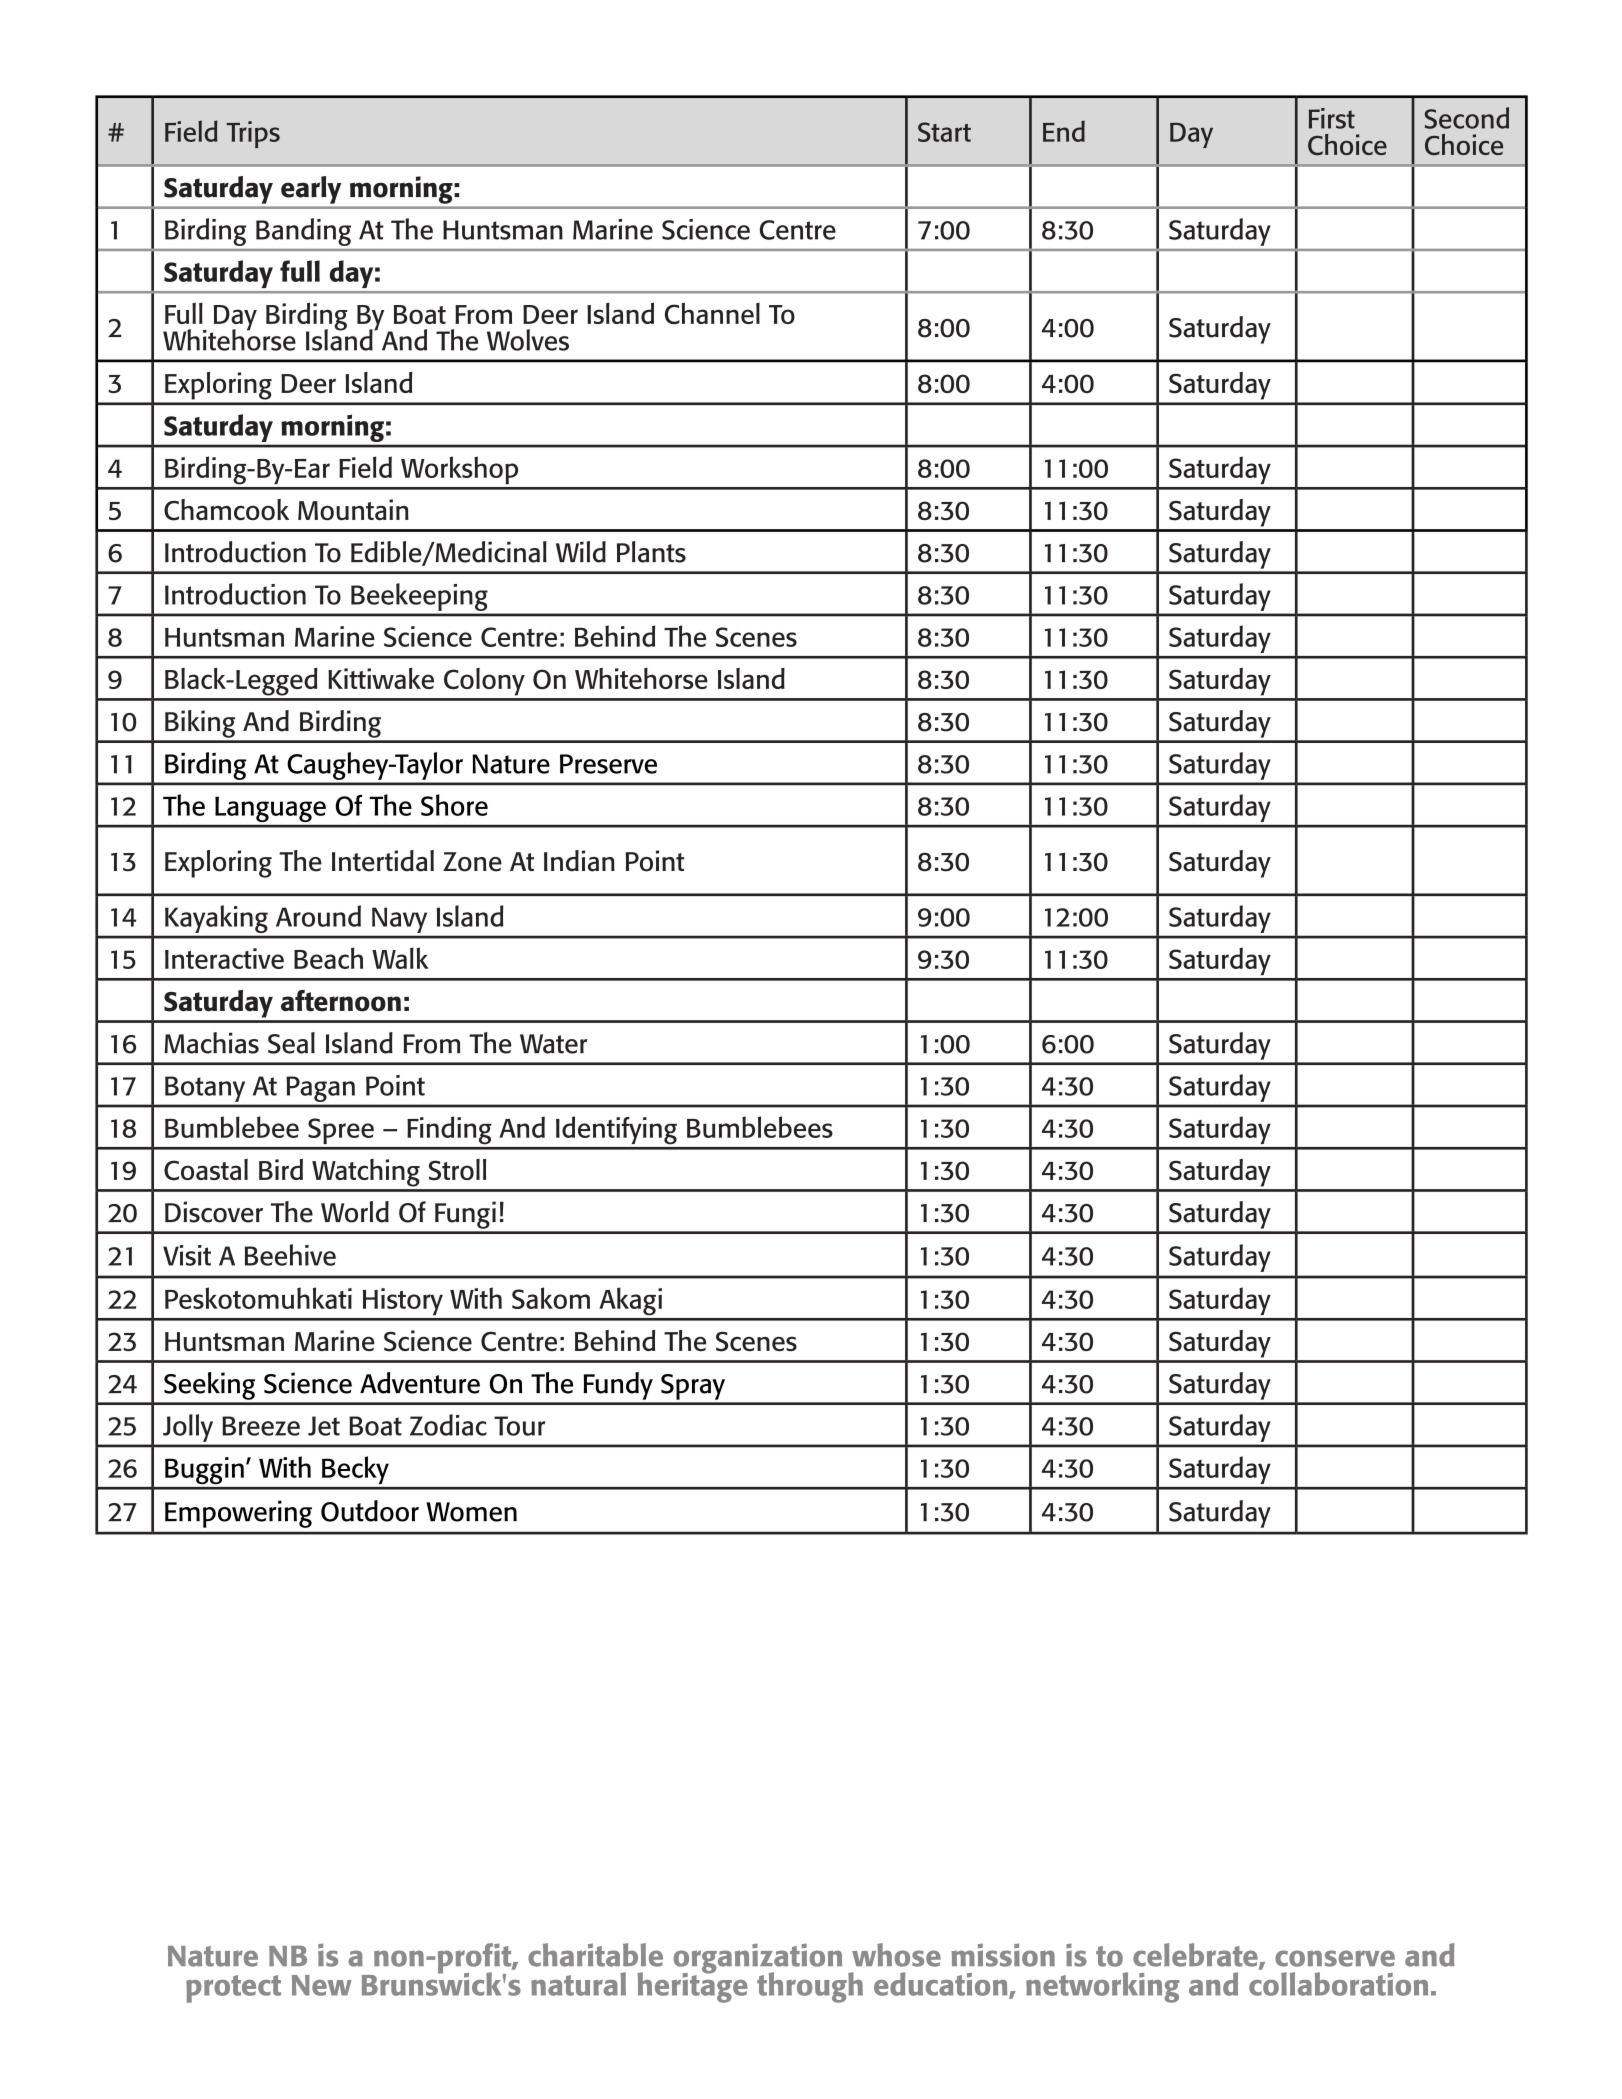 Image resolution: width=1622 pixels, height=2099 pixels. Describe the element at coordinates (579, 861) in the image. I see `Indian` at that location.
